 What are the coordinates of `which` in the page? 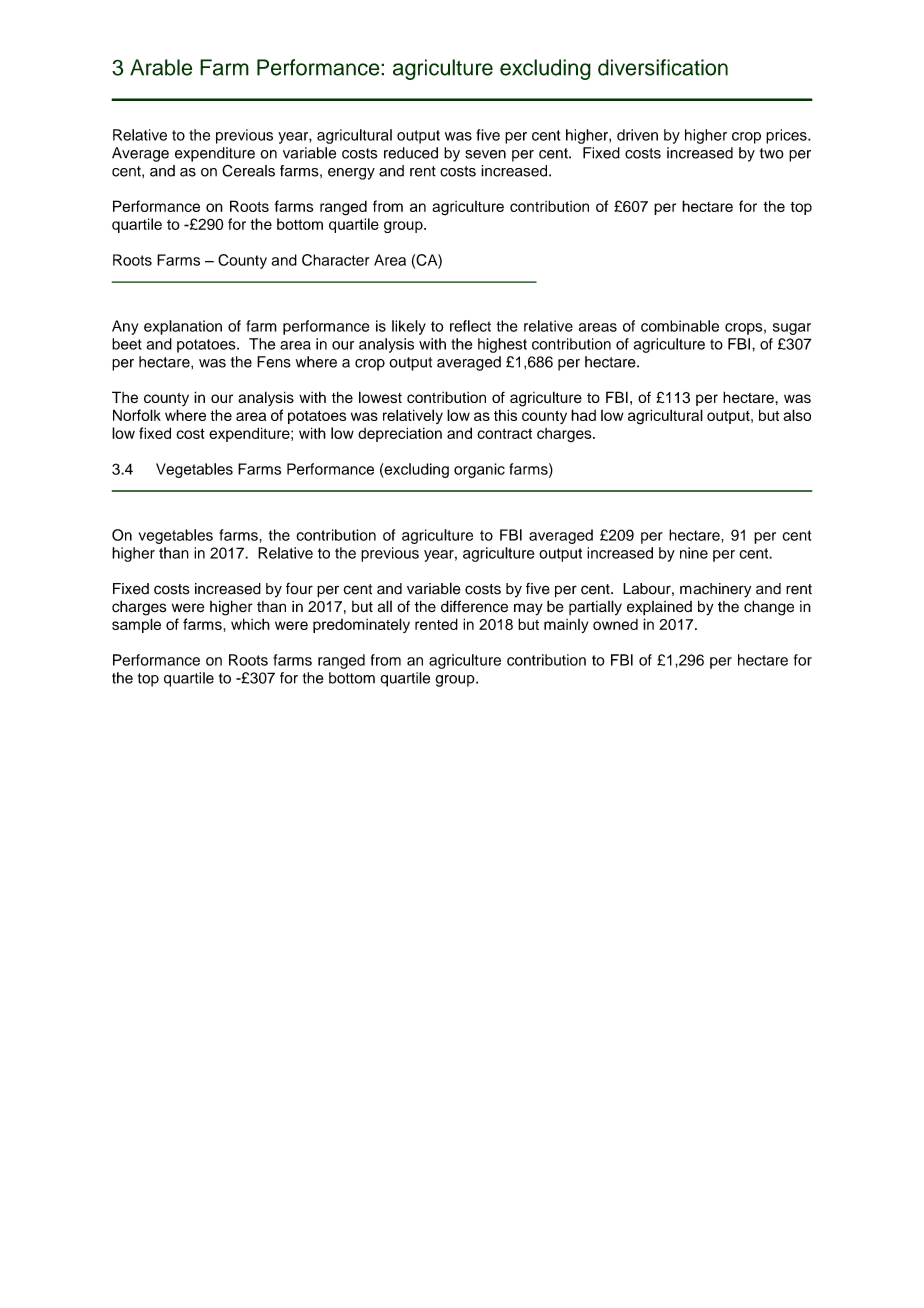 It's located at (250, 624).
